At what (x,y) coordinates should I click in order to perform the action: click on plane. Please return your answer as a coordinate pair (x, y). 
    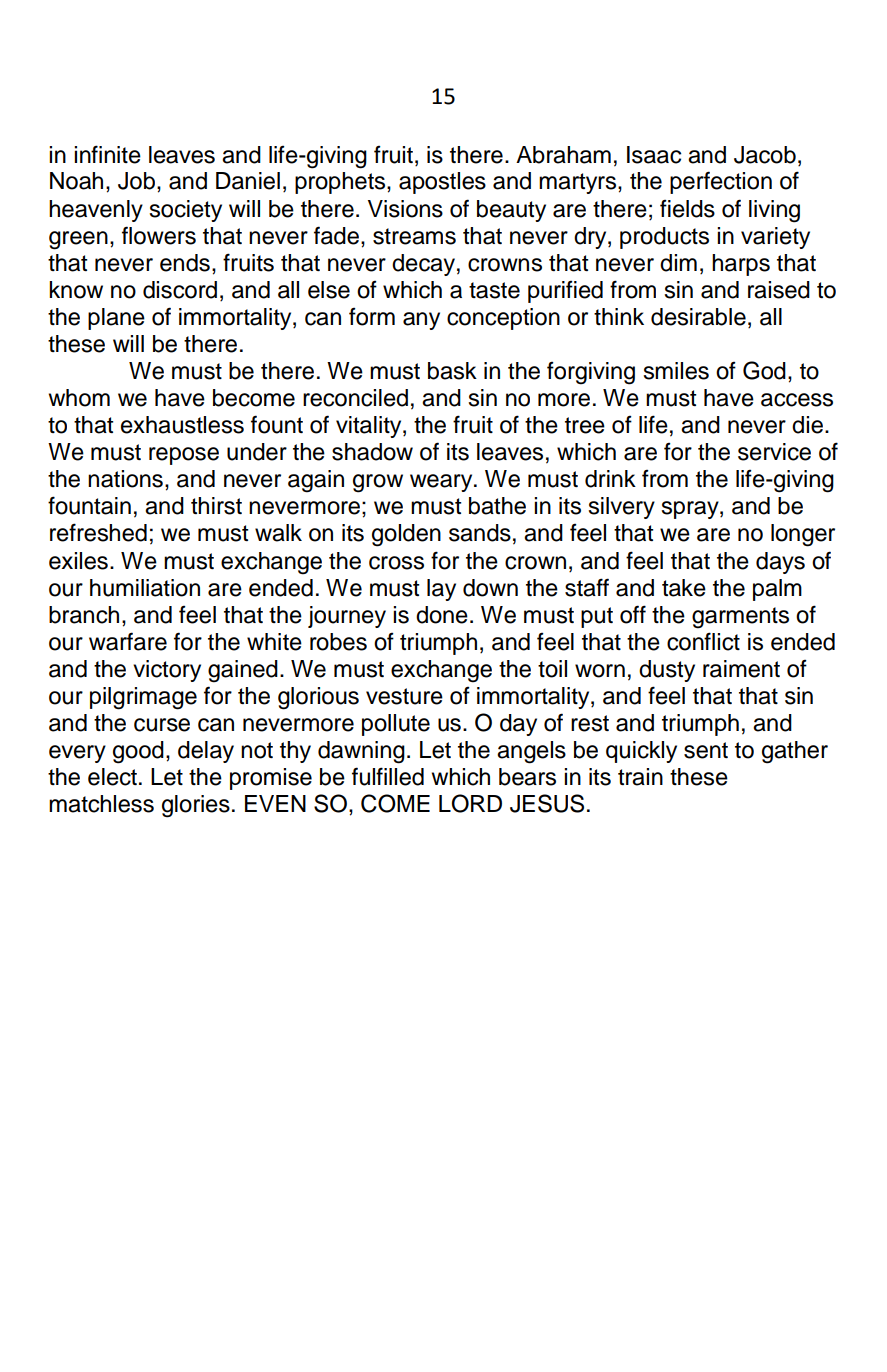
    Looking at the image, I should click on (116, 319).
